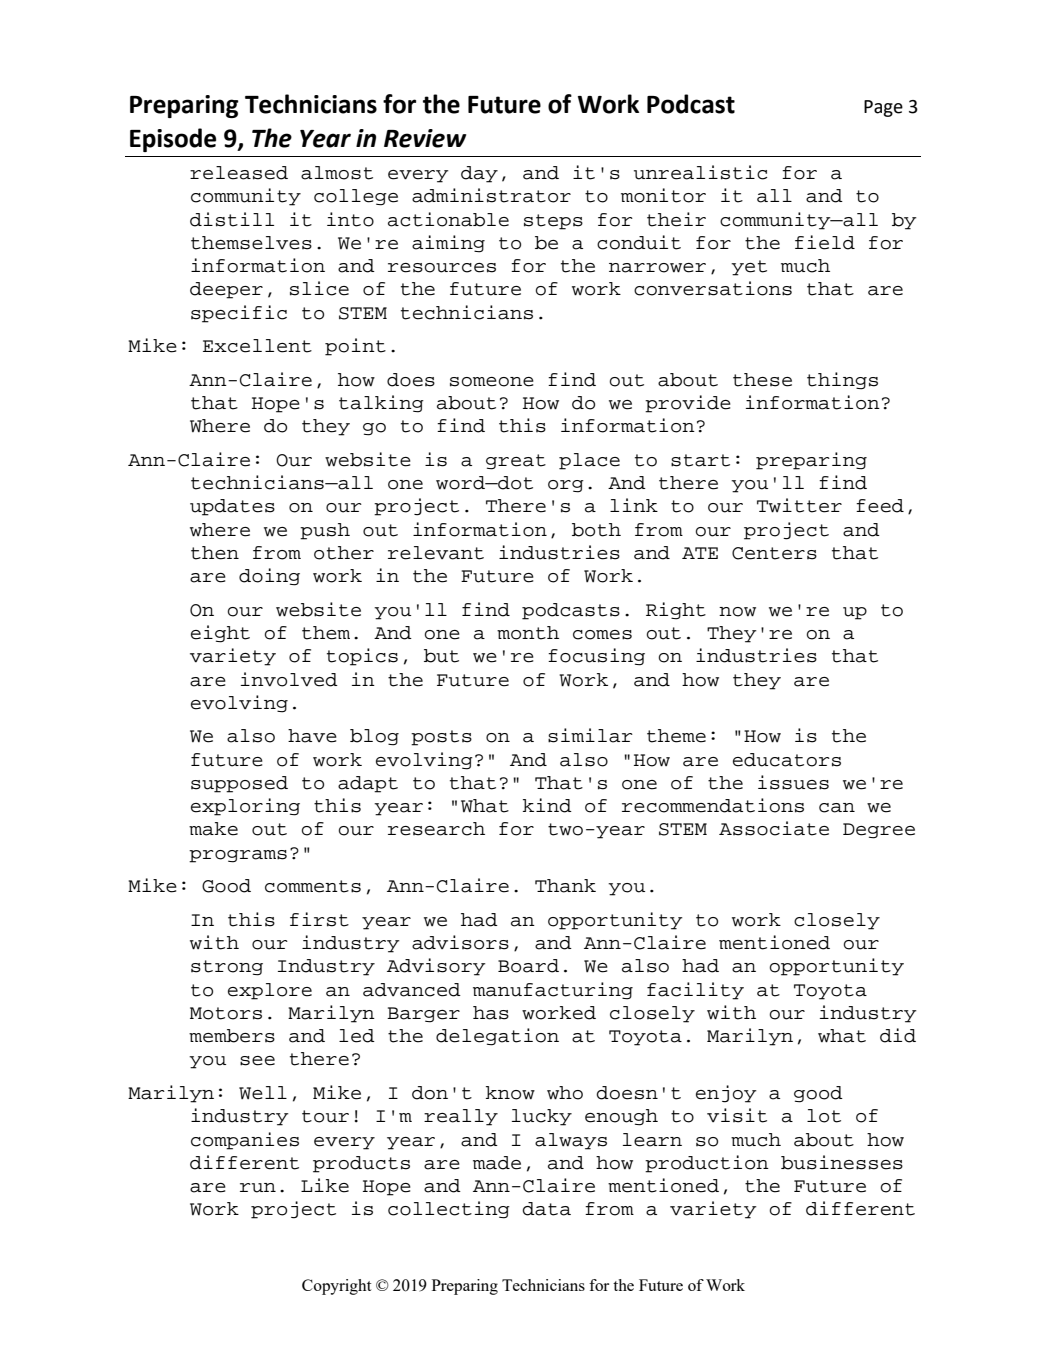 The height and width of the screenshot is (1356, 1047). Describe the element at coordinates (245, 1141) in the screenshot. I see `companies` at that location.
